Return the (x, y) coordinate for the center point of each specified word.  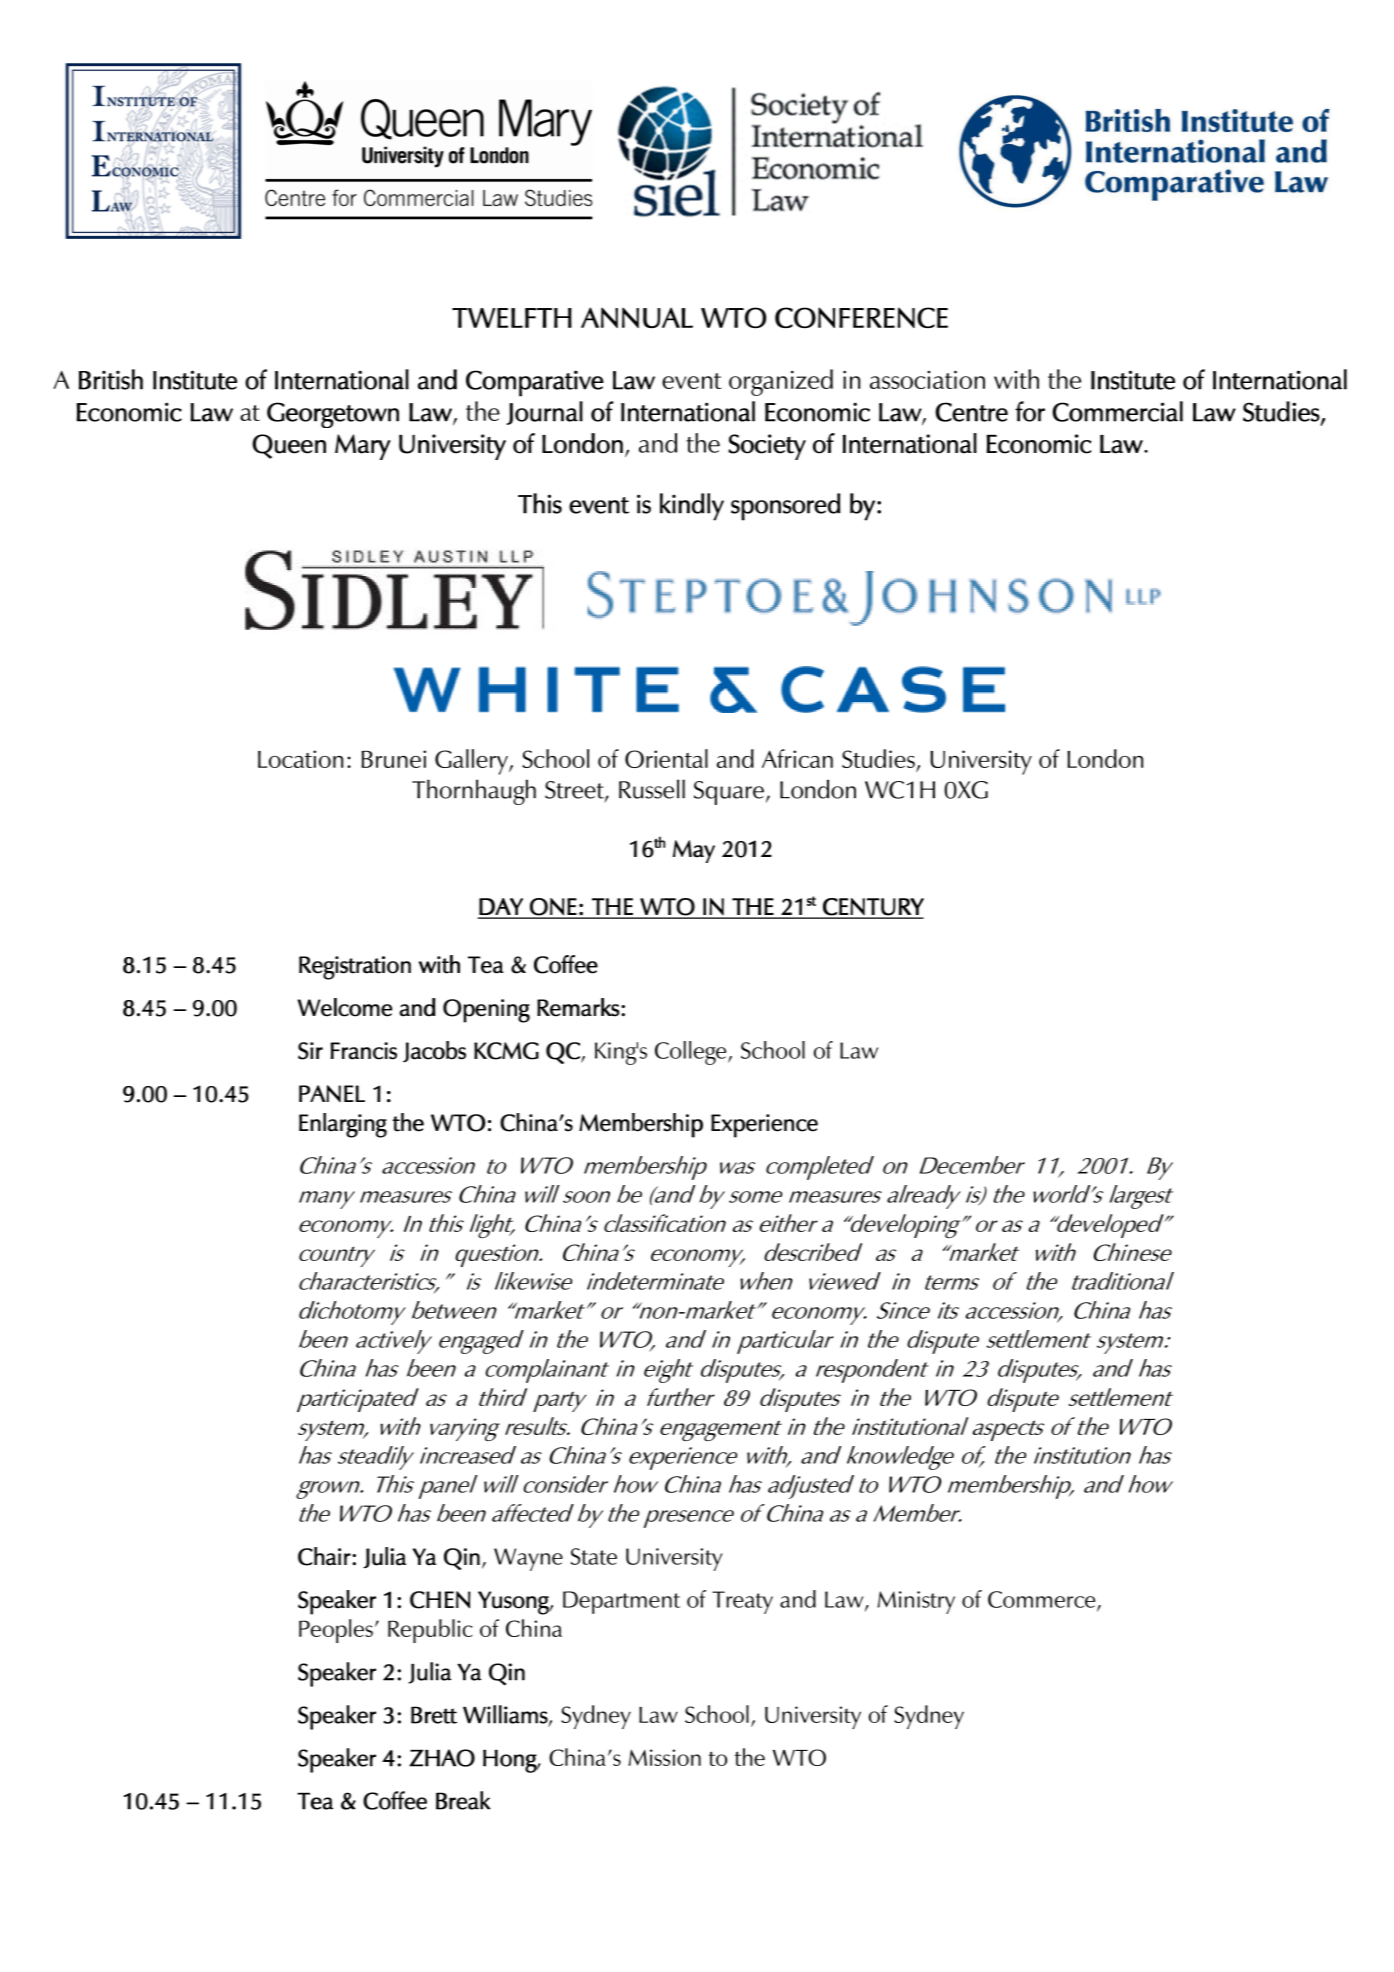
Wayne (528, 1559)
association (927, 379)
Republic (430, 1631)
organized (781, 382)
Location (300, 759)
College (692, 1053)
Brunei (393, 759)
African (797, 758)
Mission (664, 1757)
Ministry (916, 1602)
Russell (652, 789)
